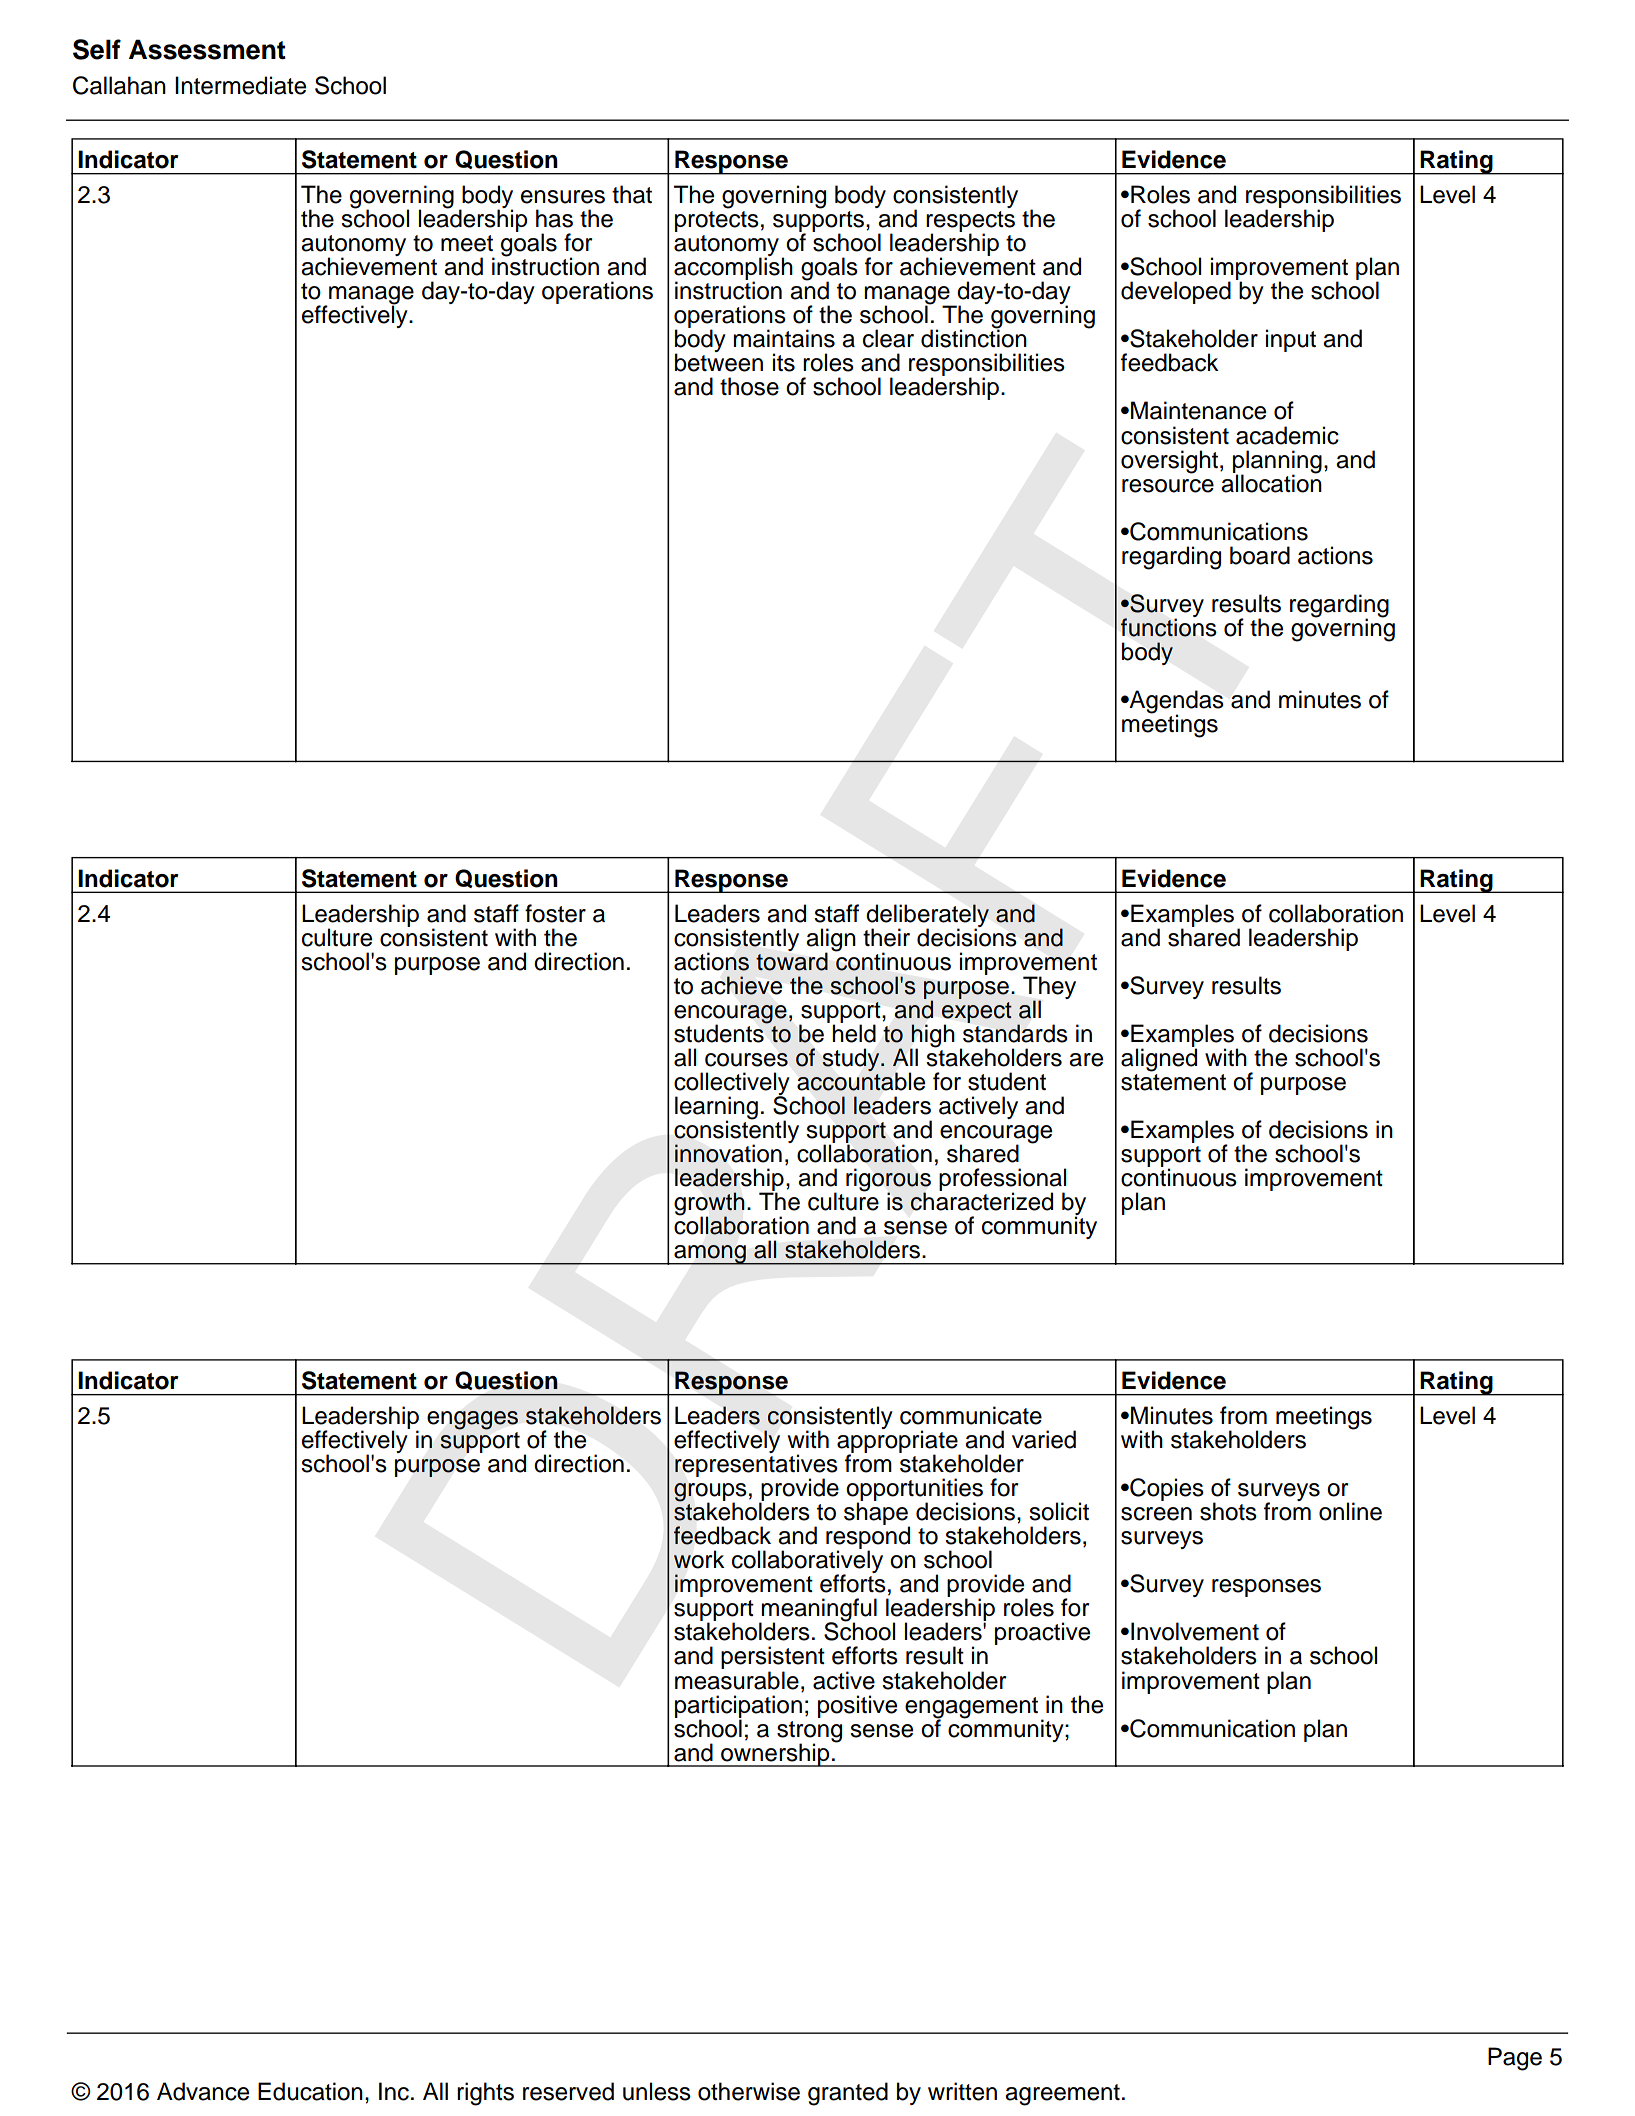 The image size is (1635, 2116). Describe the element at coordinates (555, 913) in the image. I see `foster` at that location.
